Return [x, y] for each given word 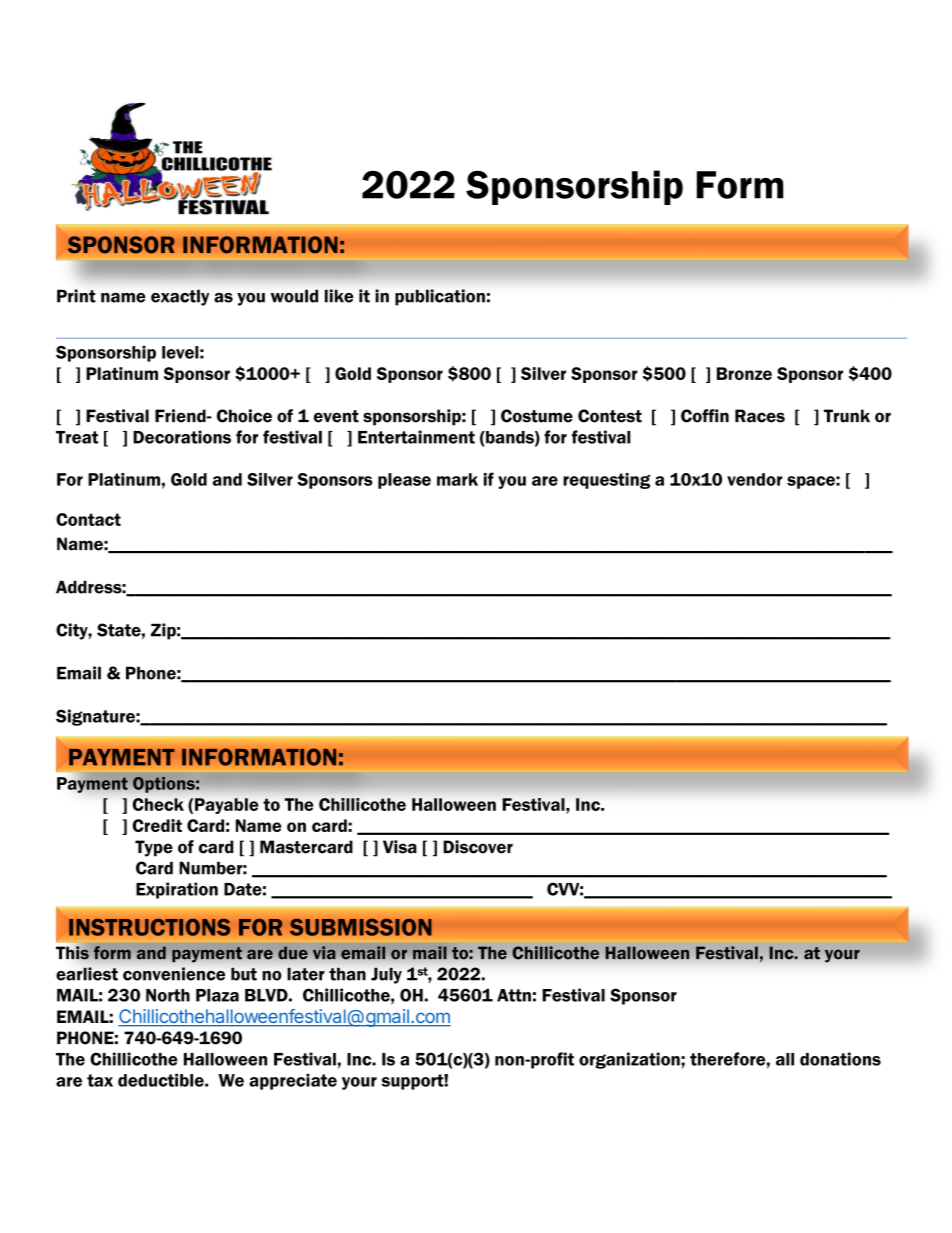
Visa [400, 847]
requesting [606, 481]
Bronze [744, 373]
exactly [180, 297]
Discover [478, 847]
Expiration [177, 890]
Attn [514, 995]
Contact [88, 519]
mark [457, 479]
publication [440, 297]
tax [100, 1080]
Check [158, 804]
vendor [755, 479]
